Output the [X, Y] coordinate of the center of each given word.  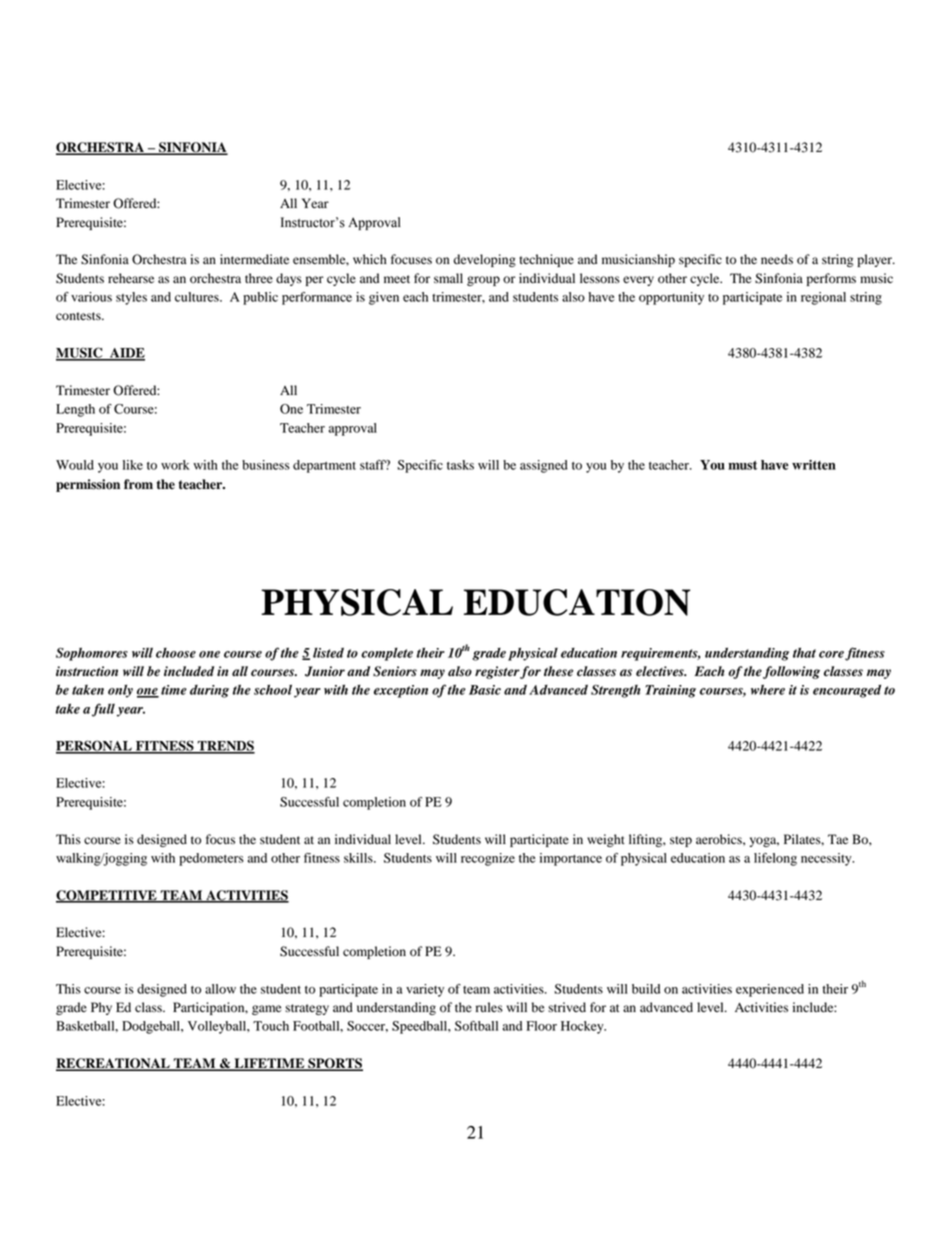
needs [777, 259]
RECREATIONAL [114, 1064]
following [791, 672]
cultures [198, 297]
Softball [476, 1026]
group [483, 281]
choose [176, 653]
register [497, 672]
